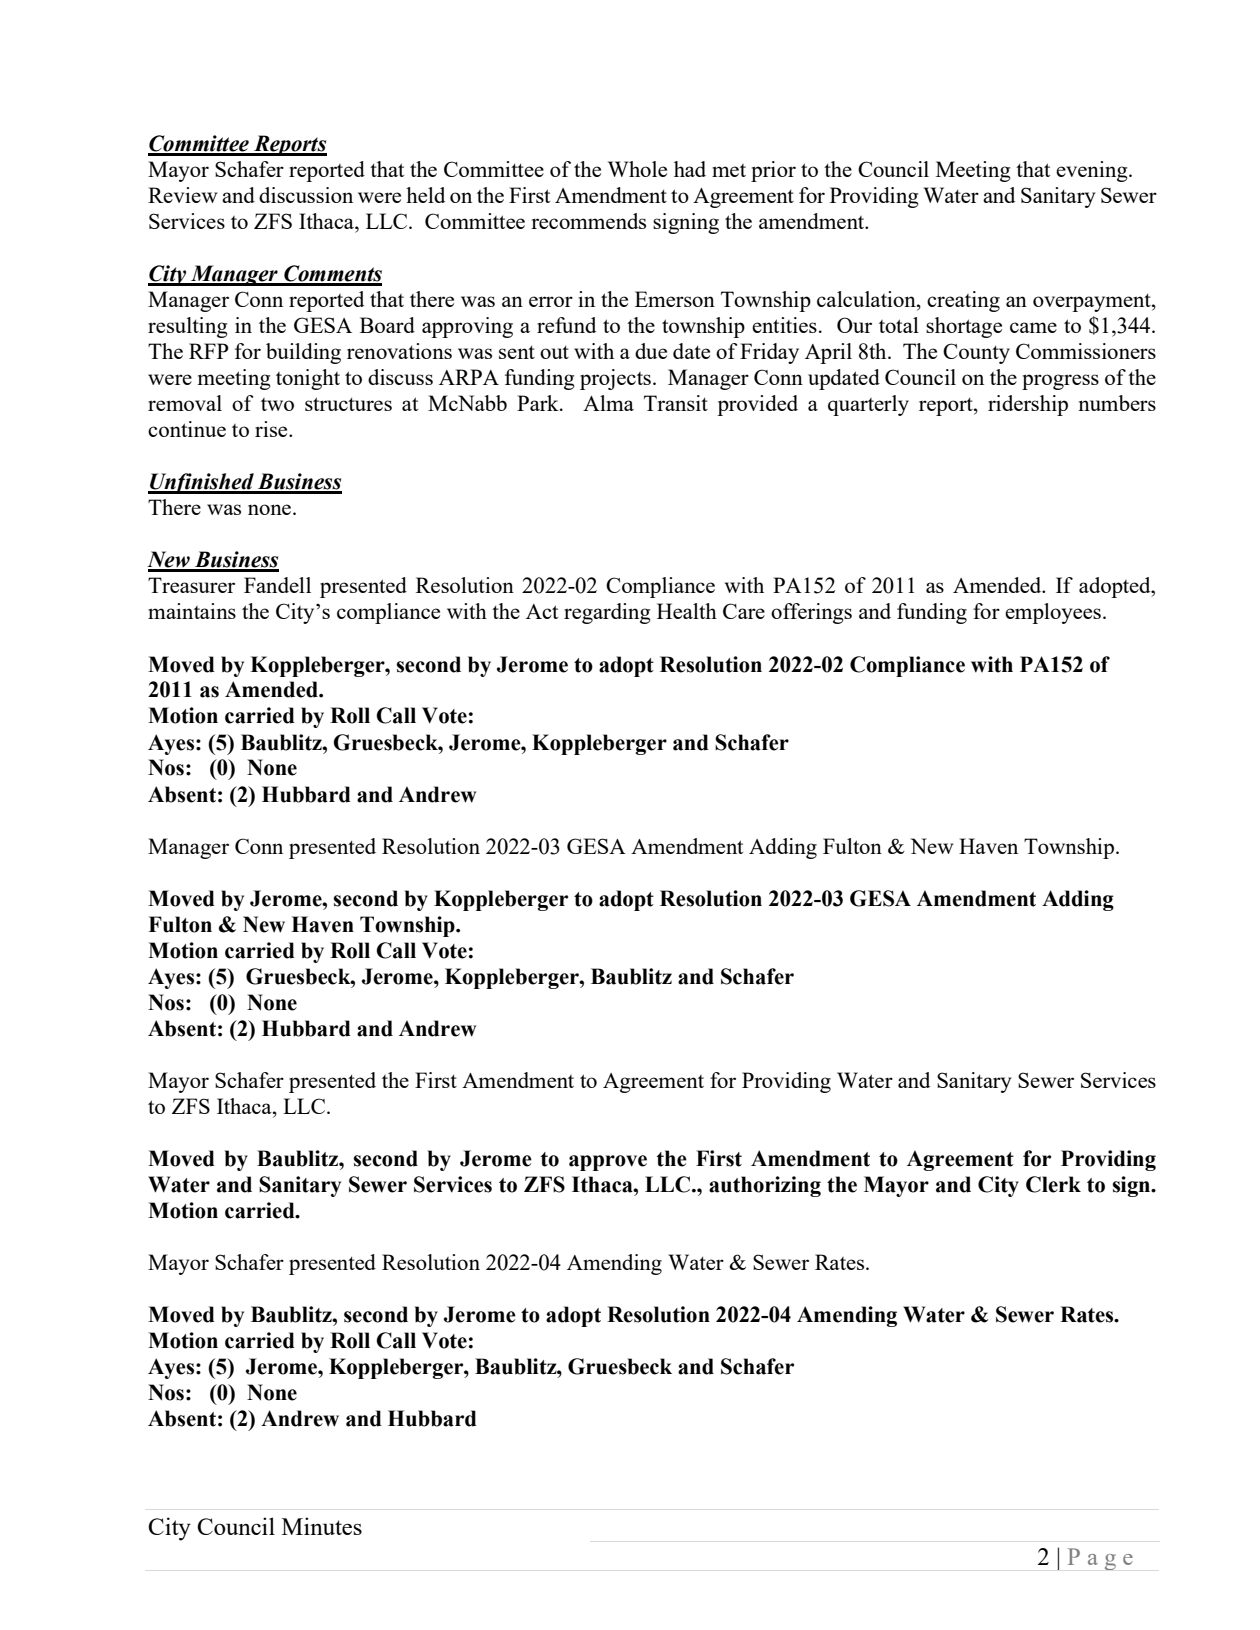 The image size is (1260, 1630). I want to click on Act, so click(542, 611).
